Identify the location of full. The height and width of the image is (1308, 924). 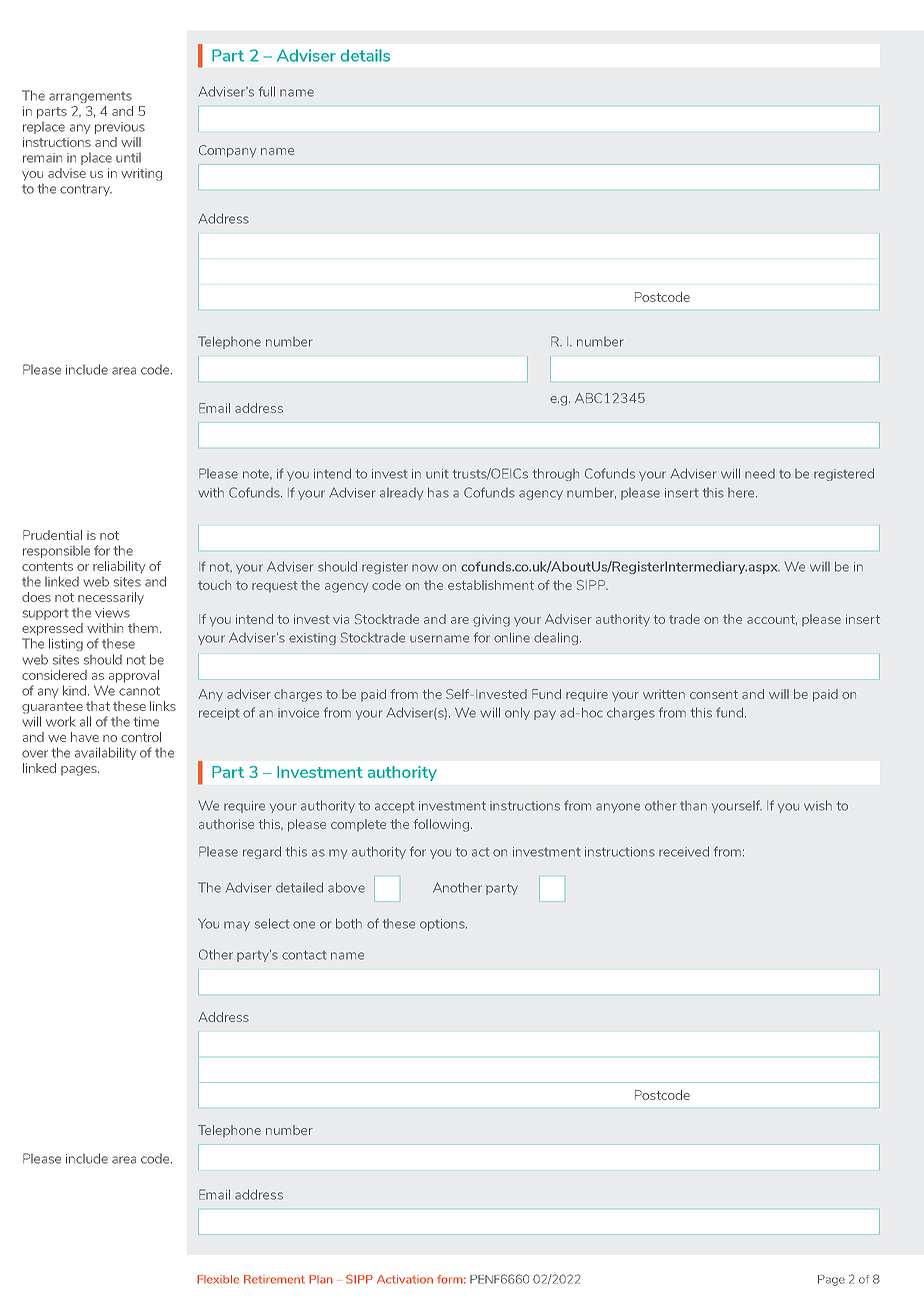
(267, 91).
